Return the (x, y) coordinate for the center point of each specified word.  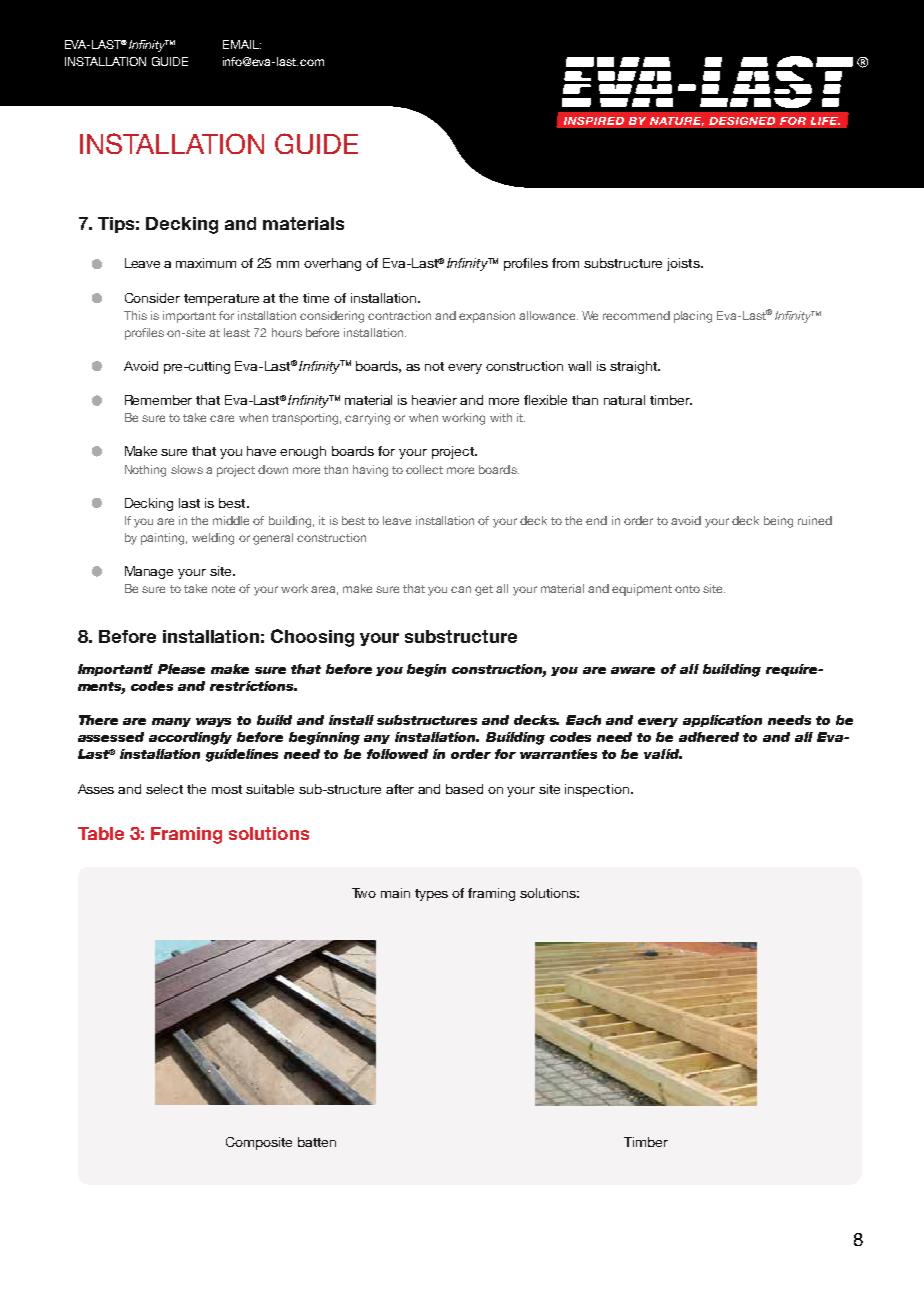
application (722, 721)
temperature (221, 300)
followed (397, 754)
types (431, 895)
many (171, 722)
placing (693, 317)
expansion (487, 317)
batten (317, 1142)
